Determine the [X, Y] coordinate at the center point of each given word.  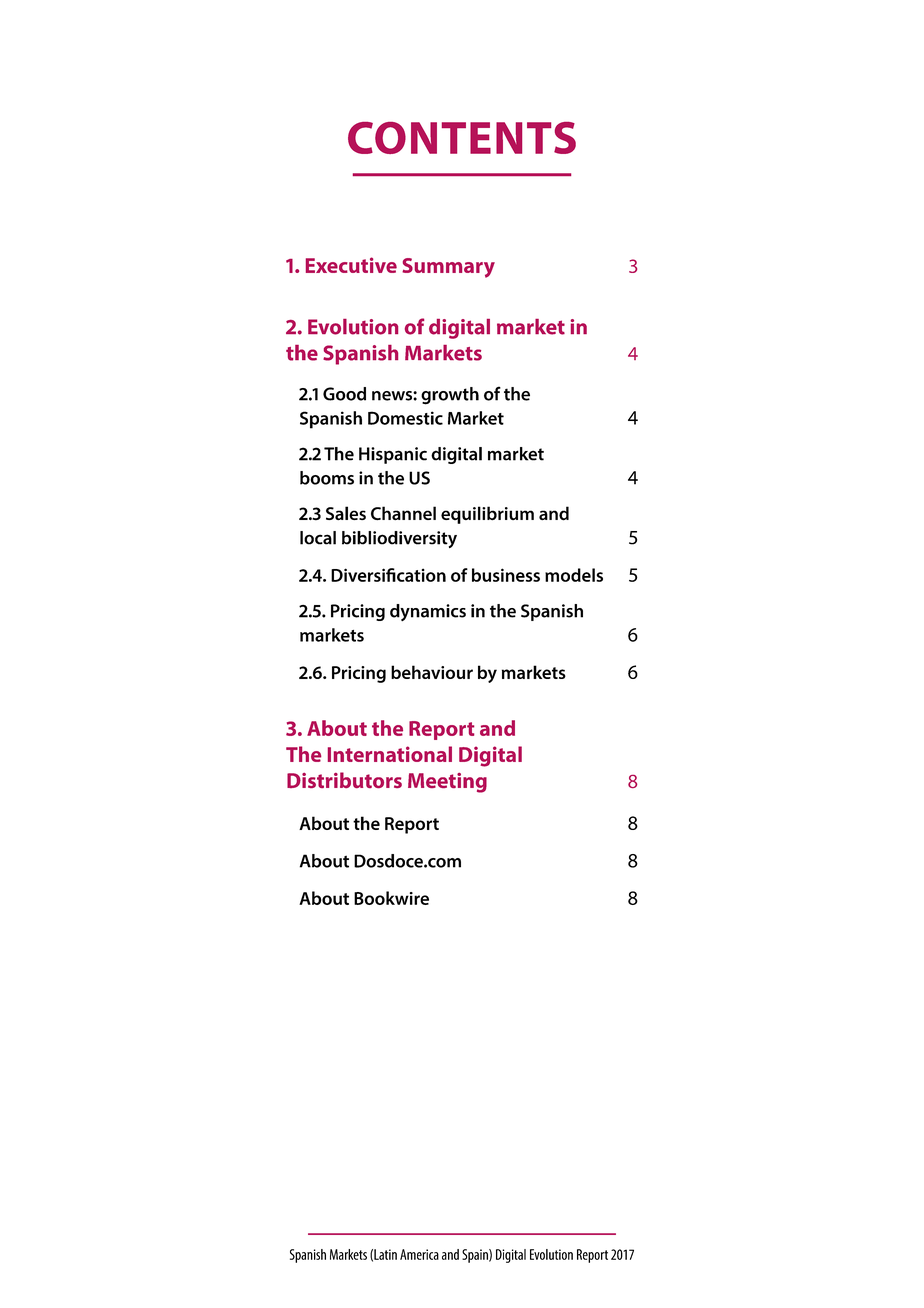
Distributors [344, 780]
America [419, 1254]
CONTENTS [462, 138]
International [390, 754]
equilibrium [487, 515]
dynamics [428, 612]
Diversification [388, 575]
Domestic [405, 418]
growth [450, 396]
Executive [351, 265]
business [506, 575]
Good [344, 394]
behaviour [432, 672]
